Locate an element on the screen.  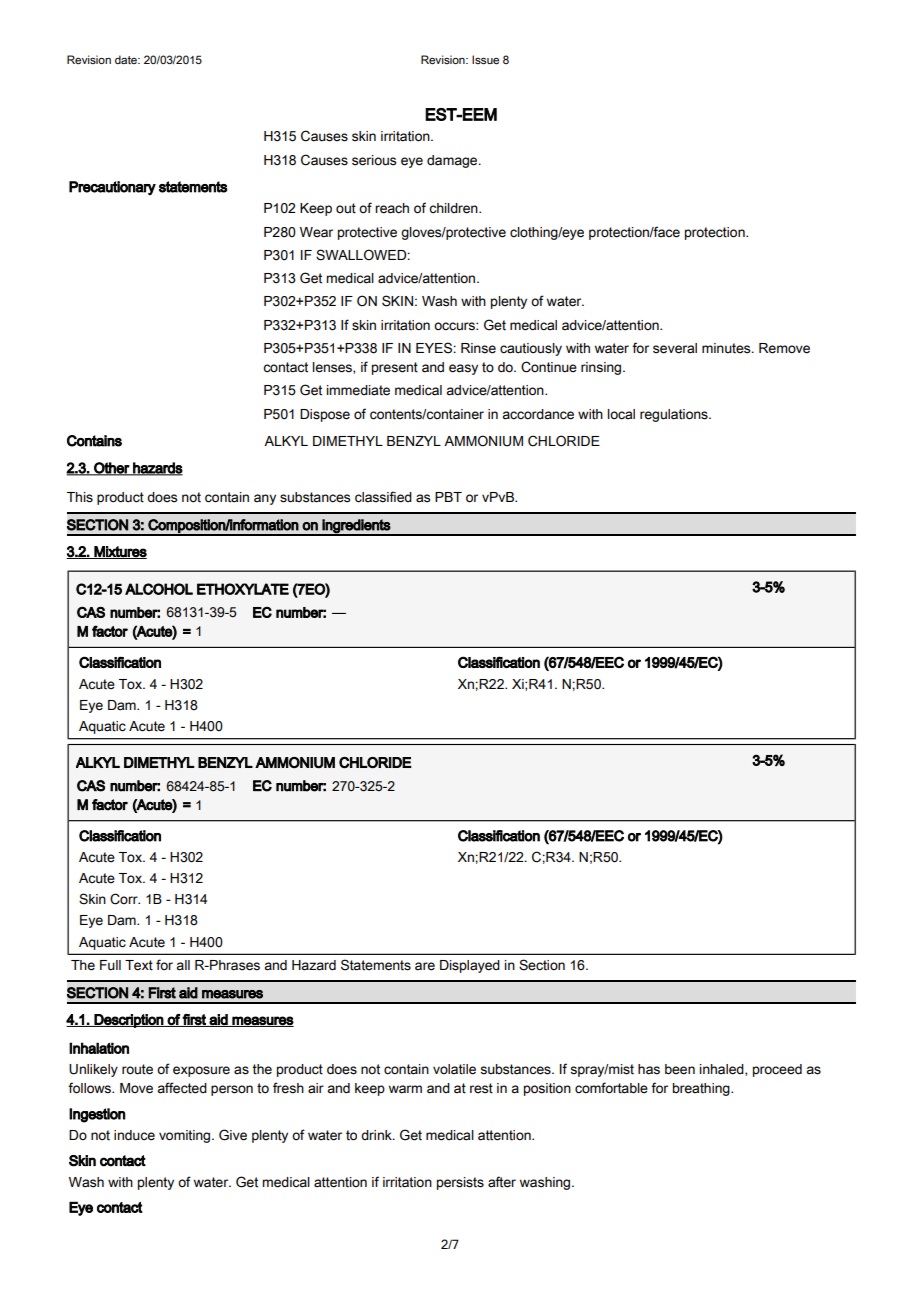
persists is located at coordinates (460, 1183).
